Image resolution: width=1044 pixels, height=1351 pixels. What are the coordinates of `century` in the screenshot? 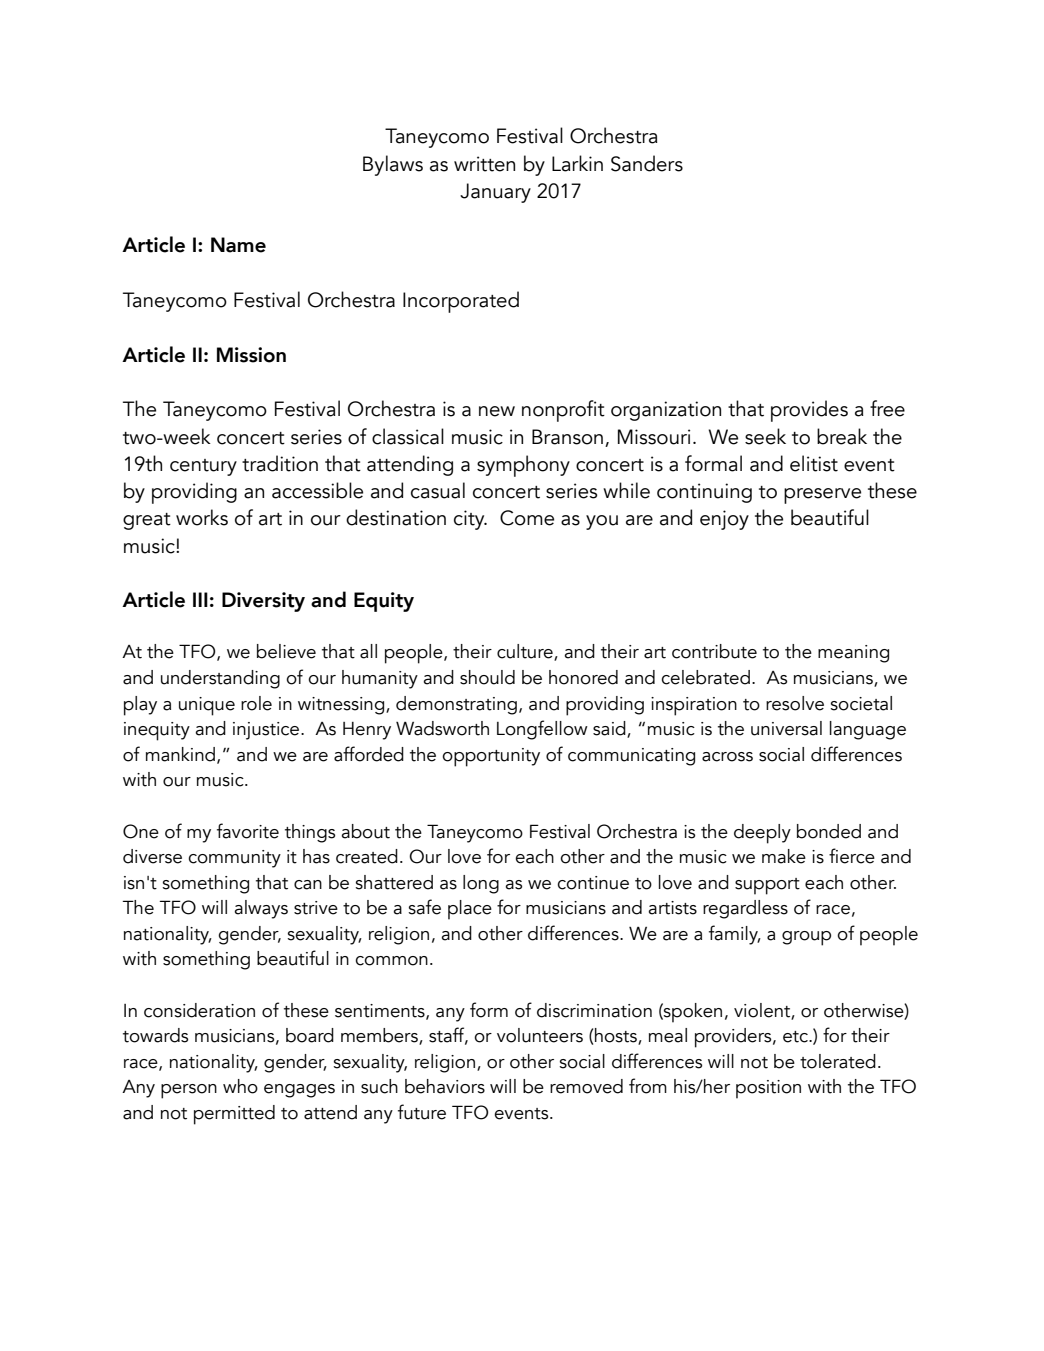 It's located at (203, 467).
